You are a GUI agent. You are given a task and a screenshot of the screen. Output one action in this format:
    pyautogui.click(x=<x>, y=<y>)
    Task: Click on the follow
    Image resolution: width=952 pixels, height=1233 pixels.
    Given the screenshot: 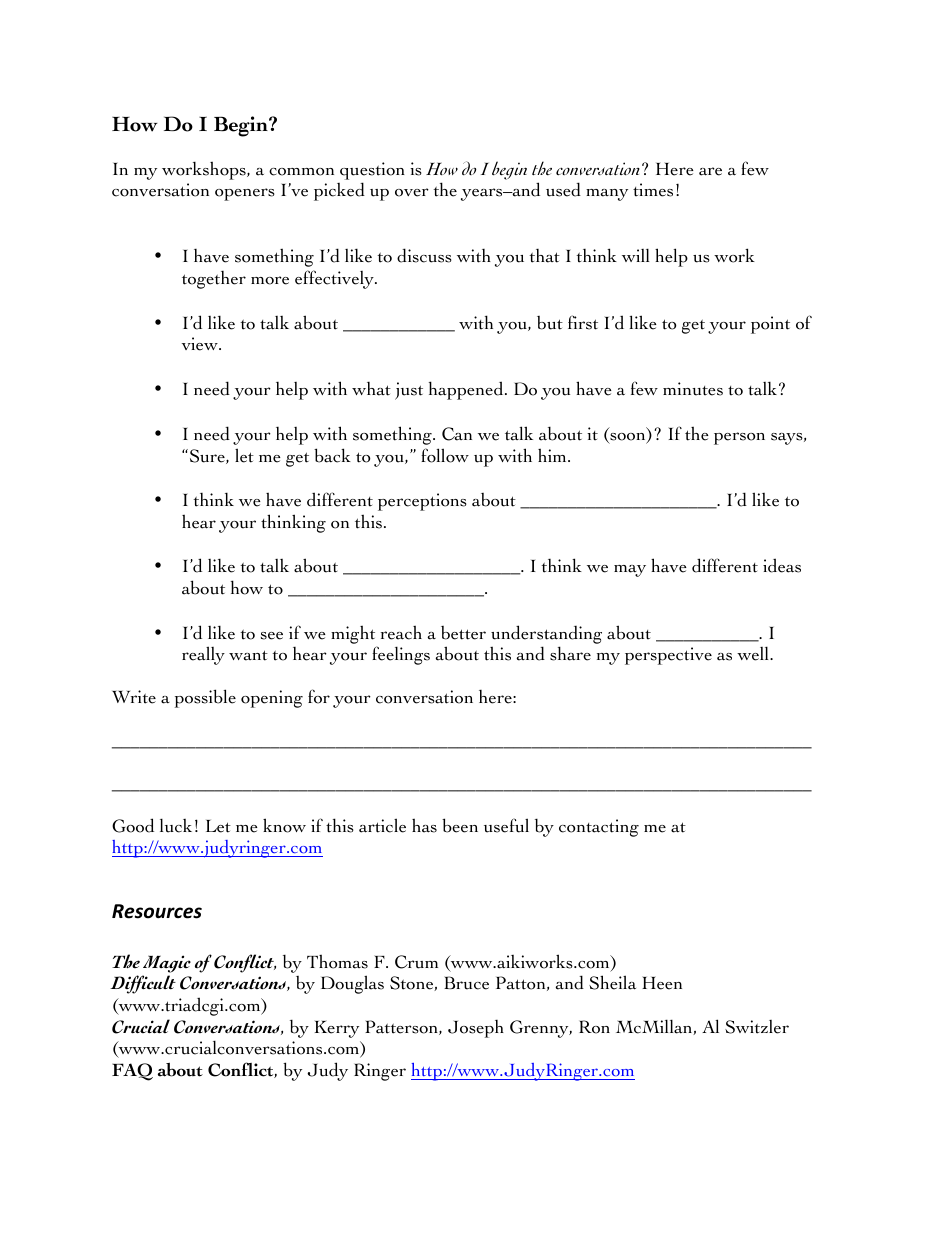 What is the action you would take?
    pyautogui.click(x=445, y=455)
